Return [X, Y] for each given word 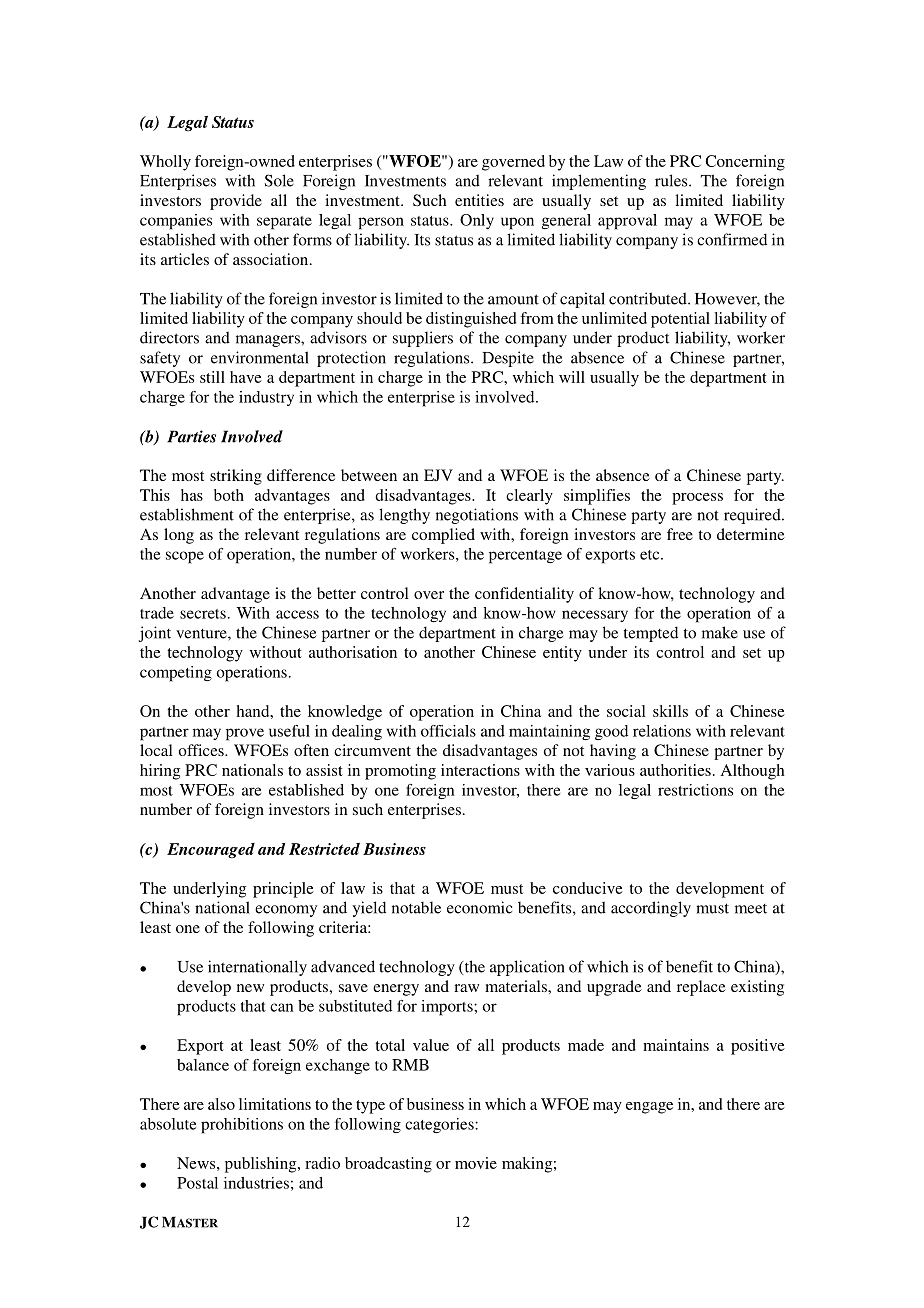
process [697, 499]
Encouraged [211, 851]
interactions [480, 770]
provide [236, 202]
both [229, 495]
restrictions [695, 790]
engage [649, 1108]
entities [479, 200]
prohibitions [242, 1126]
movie [476, 1163]
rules [672, 180]
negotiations [477, 516]
